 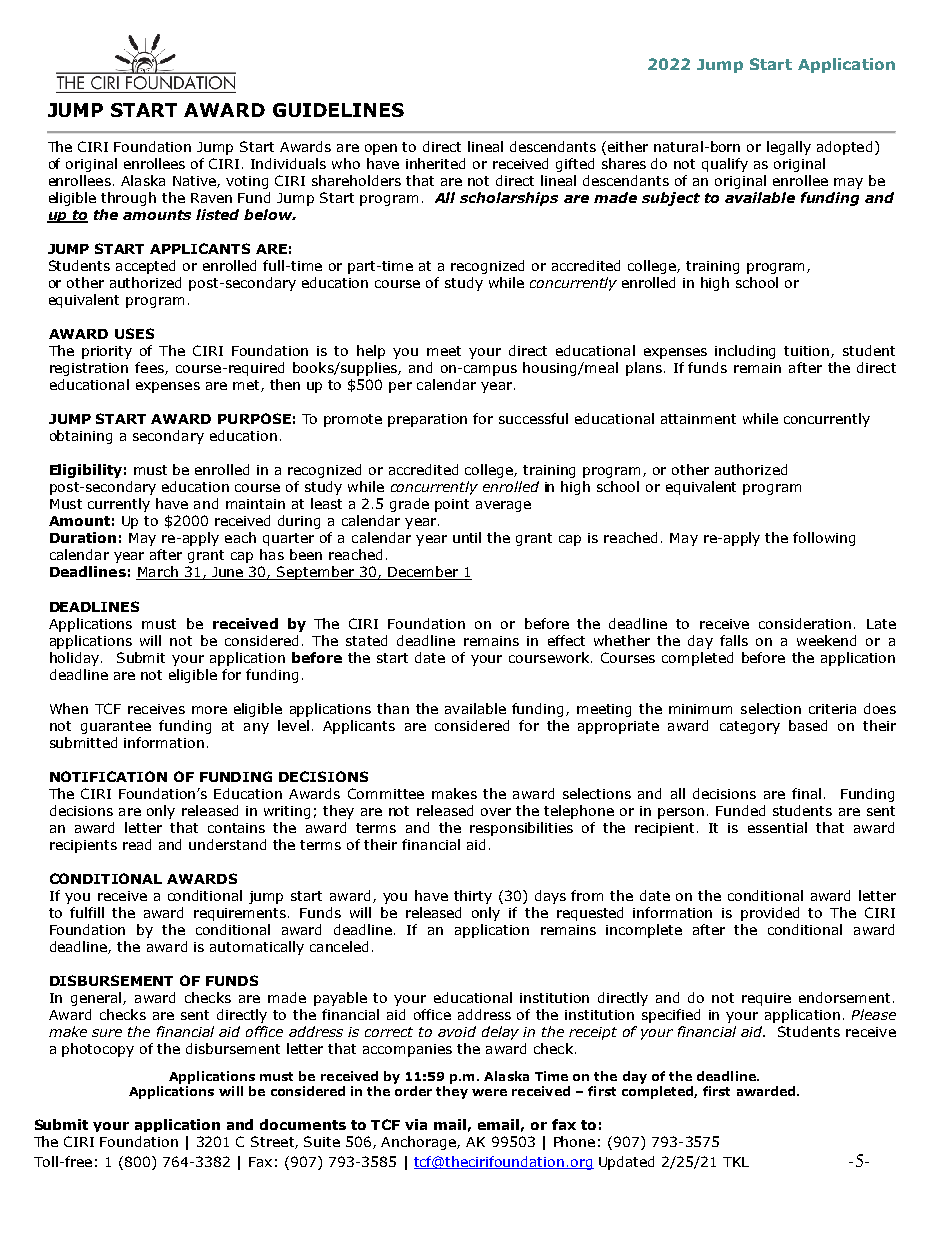 What do you see at coordinates (81, 437) in the document?
I see `obtaining` at bounding box center [81, 437].
